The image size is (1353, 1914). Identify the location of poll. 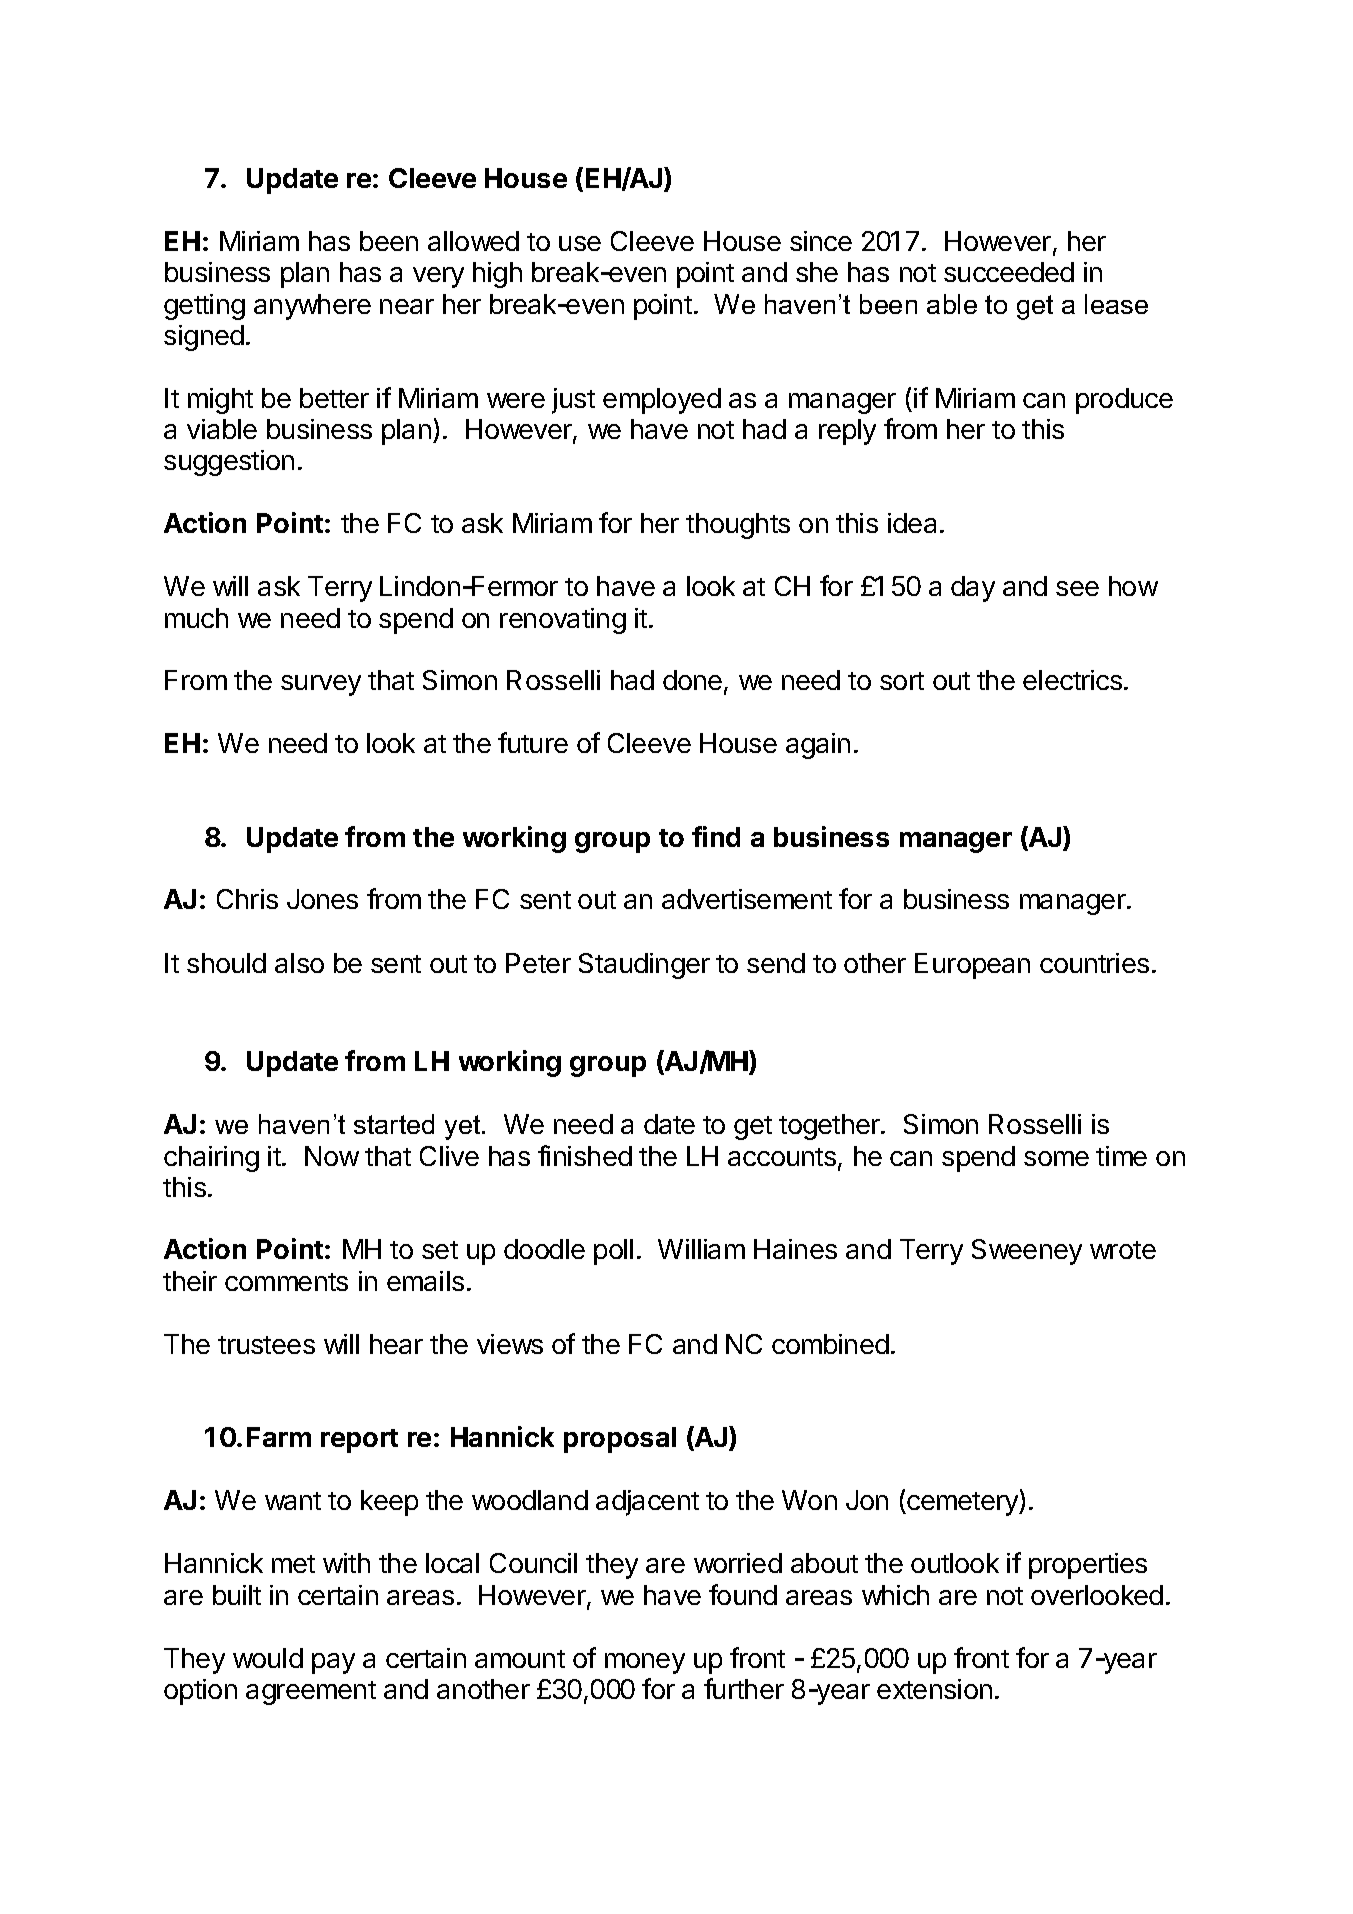
(613, 1252).
